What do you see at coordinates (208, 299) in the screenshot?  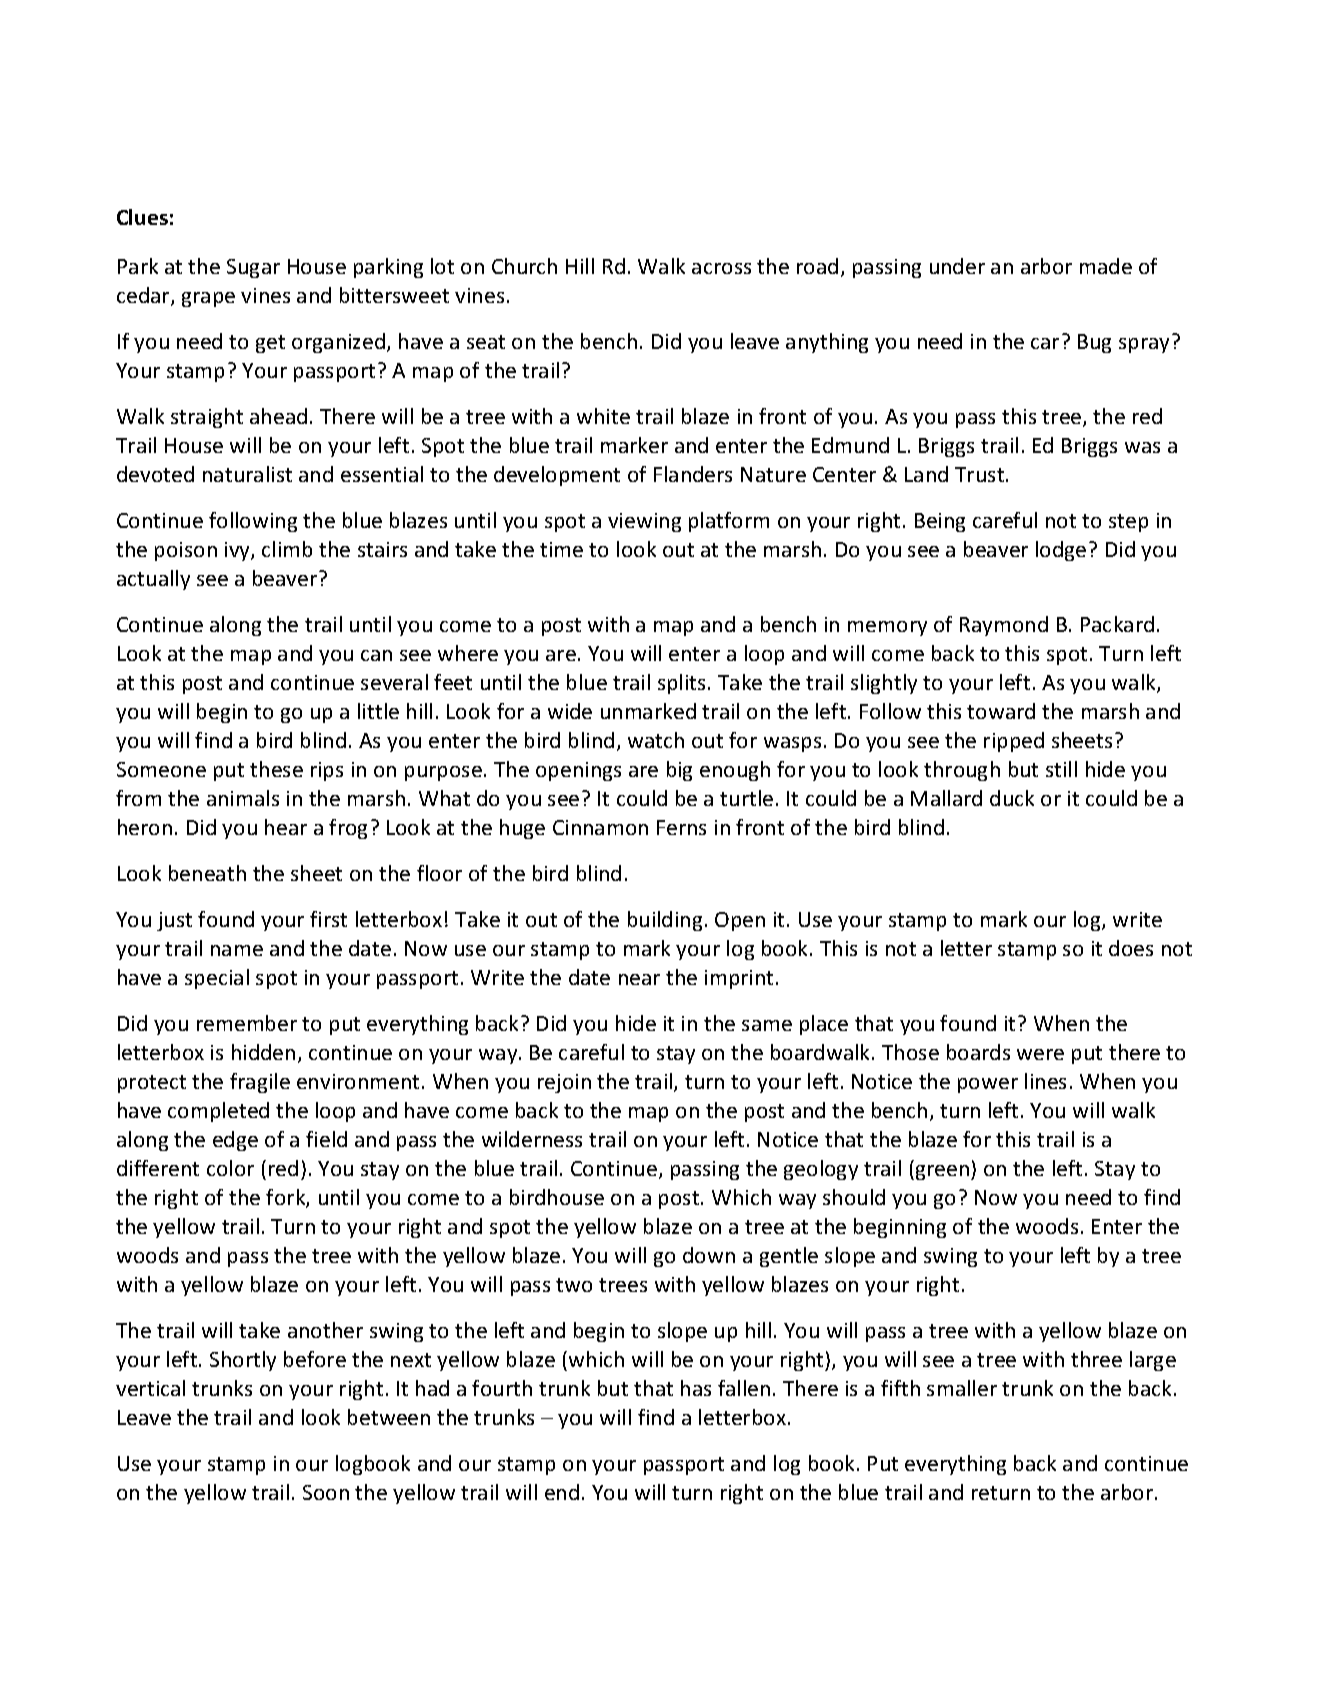 I see `grape` at bounding box center [208, 299].
